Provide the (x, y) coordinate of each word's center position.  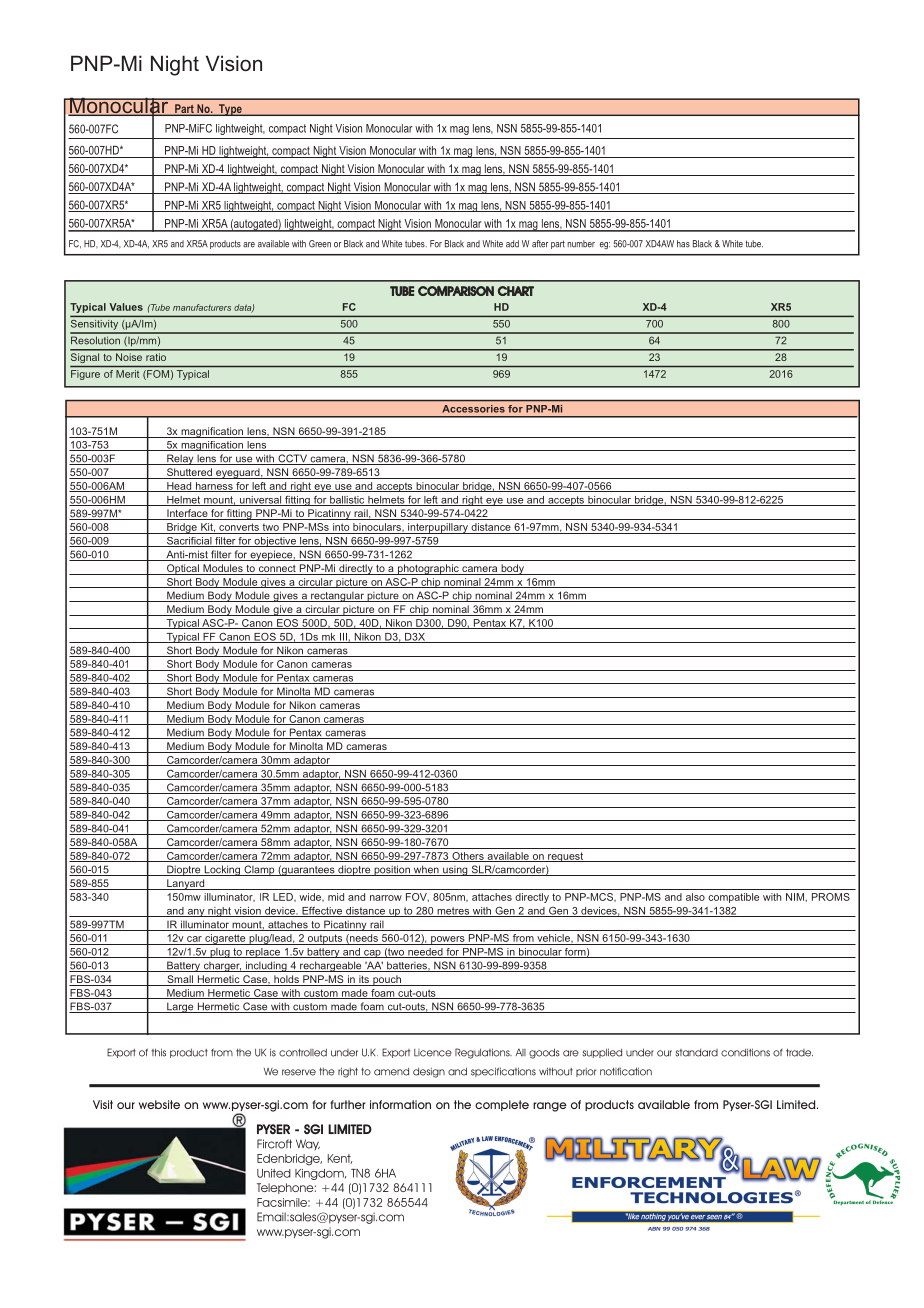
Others (468, 857)
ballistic (347, 501)
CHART (516, 291)
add (512, 244)
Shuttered (189, 473)
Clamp (259, 870)
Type (230, 110)
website (159, 1104)
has (683, 244)
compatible (733, 898)
